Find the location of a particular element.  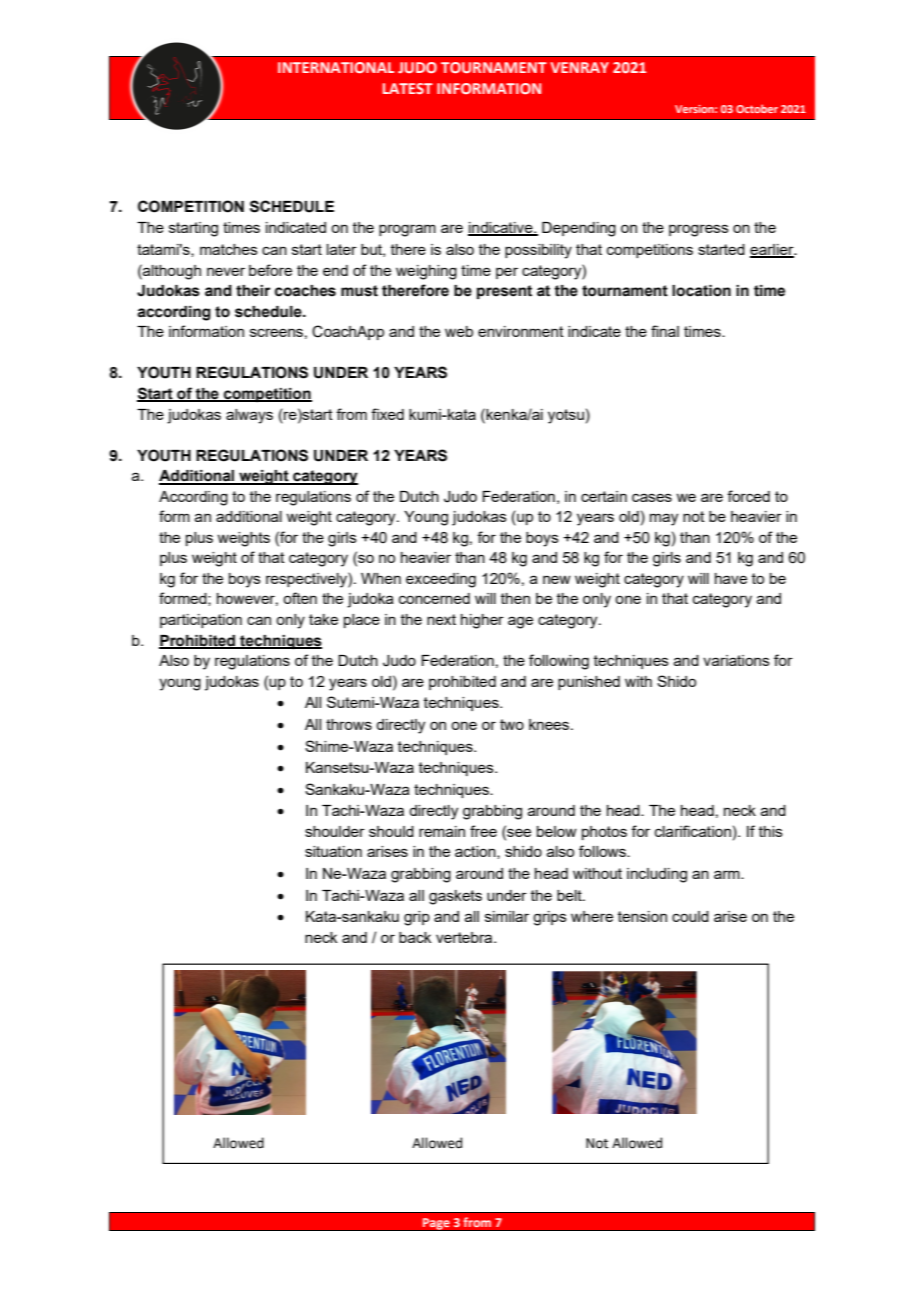

always is located at coordinates (249, 416).
